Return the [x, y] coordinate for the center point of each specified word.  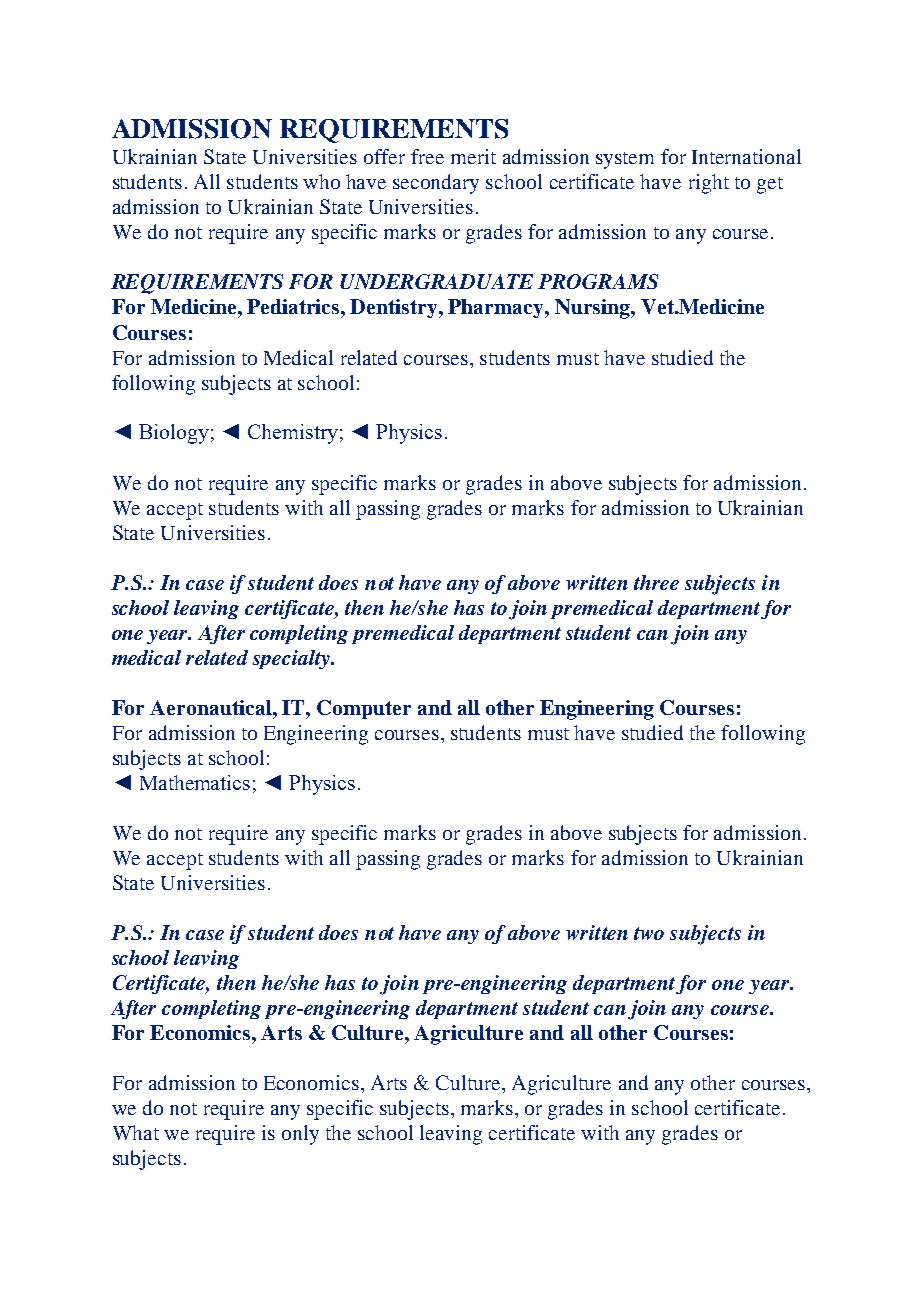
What [136, 1132]
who [321, 181]
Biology [174, 434]
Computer [364, 709]
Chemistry [293, 434]
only [300, 1135]
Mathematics [195, 782]
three [656, 582]
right [709, 184]
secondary [436, 184]
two [649, 933]
